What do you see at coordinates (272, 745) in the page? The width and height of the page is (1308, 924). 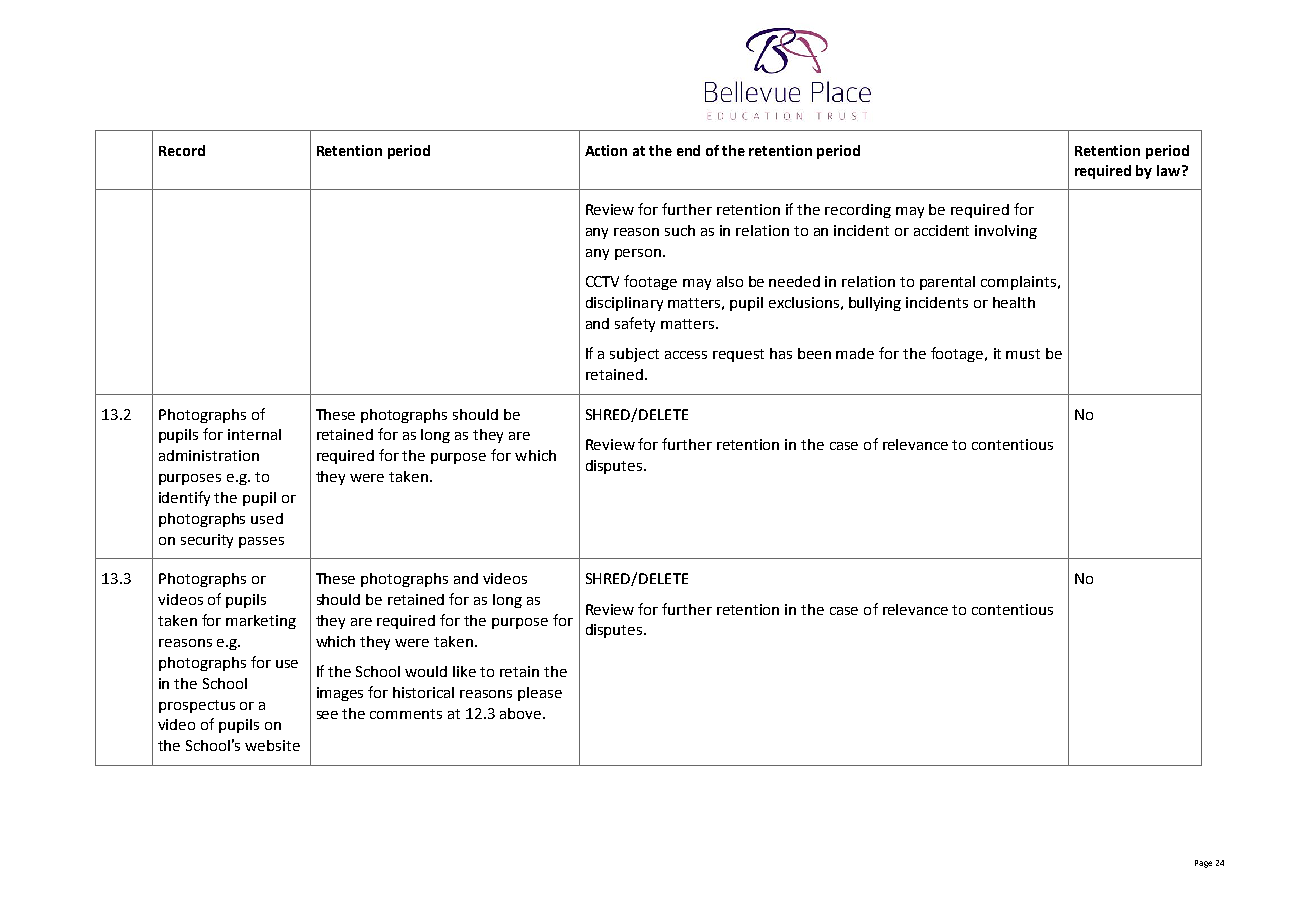 I see `website` at bounding box center [272, 745].
